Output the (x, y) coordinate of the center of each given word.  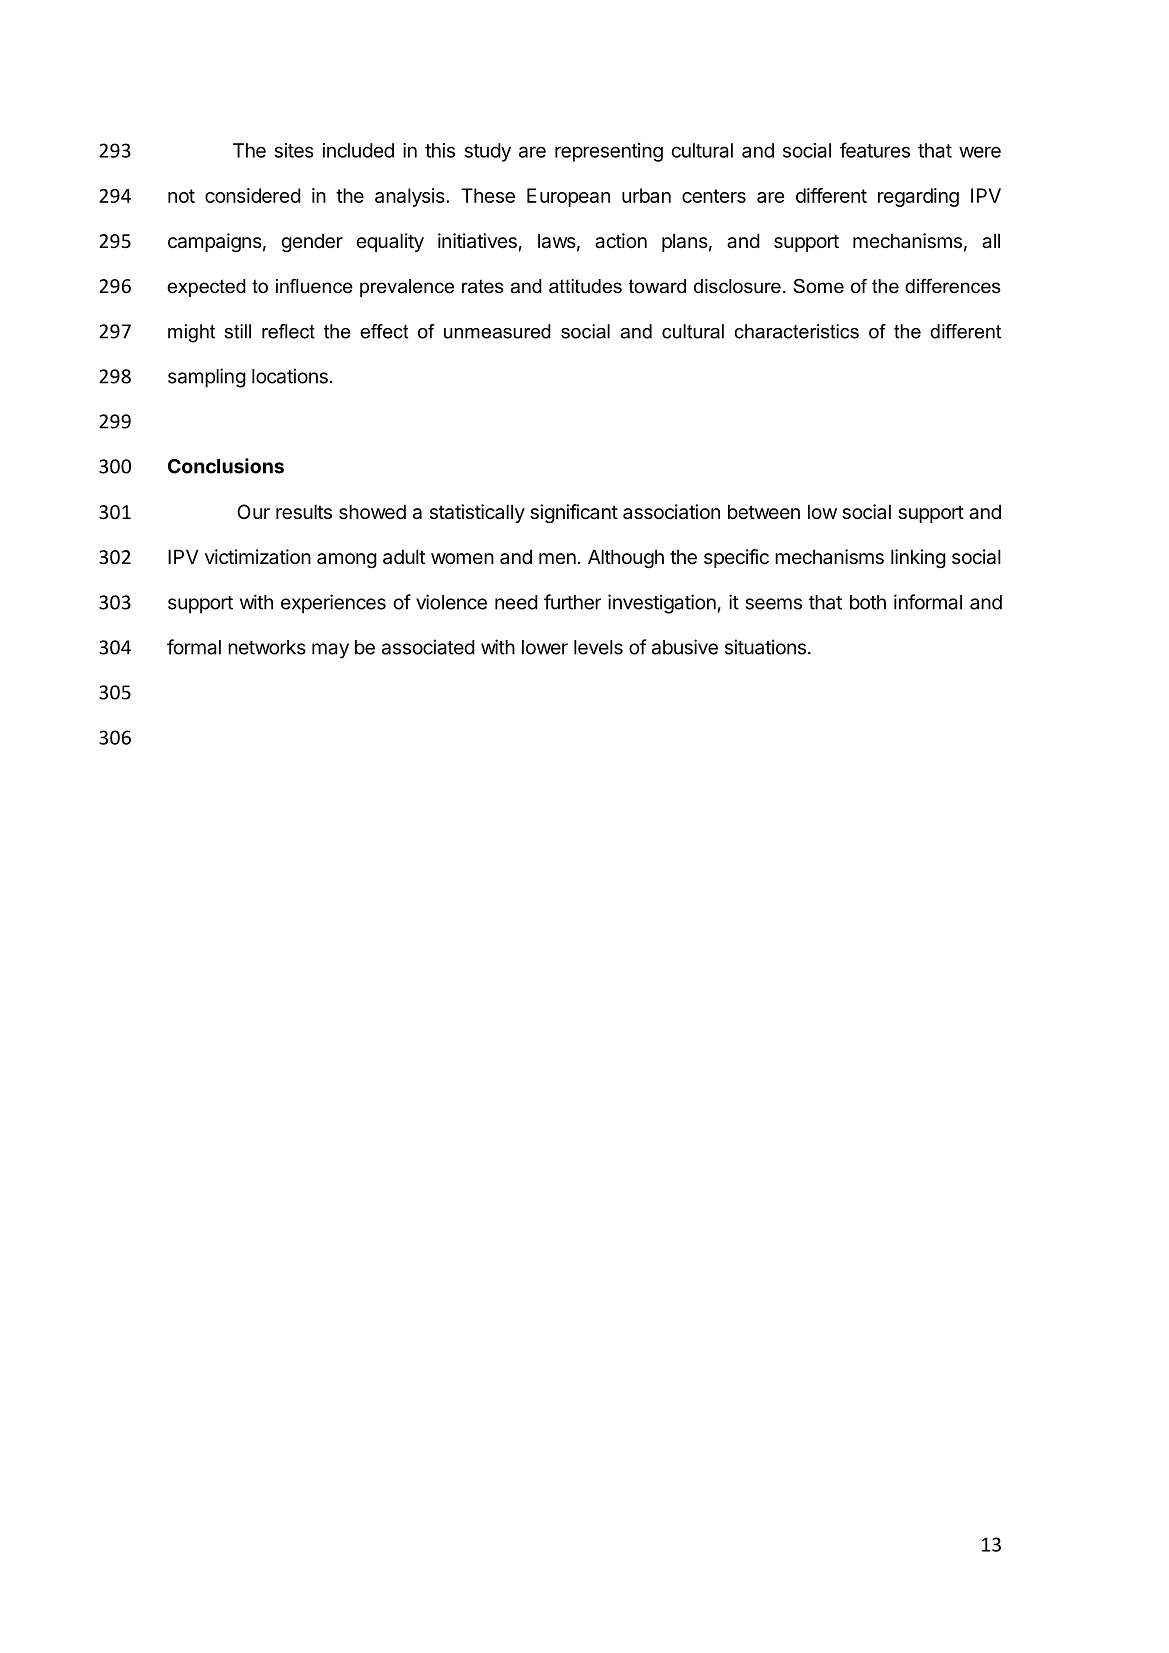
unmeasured (497, 331)
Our (253, 511)
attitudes (585, 286)
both (868, 602)
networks (267, 647)
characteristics (796, 331)
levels (598, 647)
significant (574, 513)
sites (294, 150)
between (764, 512)
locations (290, 376)
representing (609, 152)
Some (818, 286)
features (875, 150)
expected (206, 288)
